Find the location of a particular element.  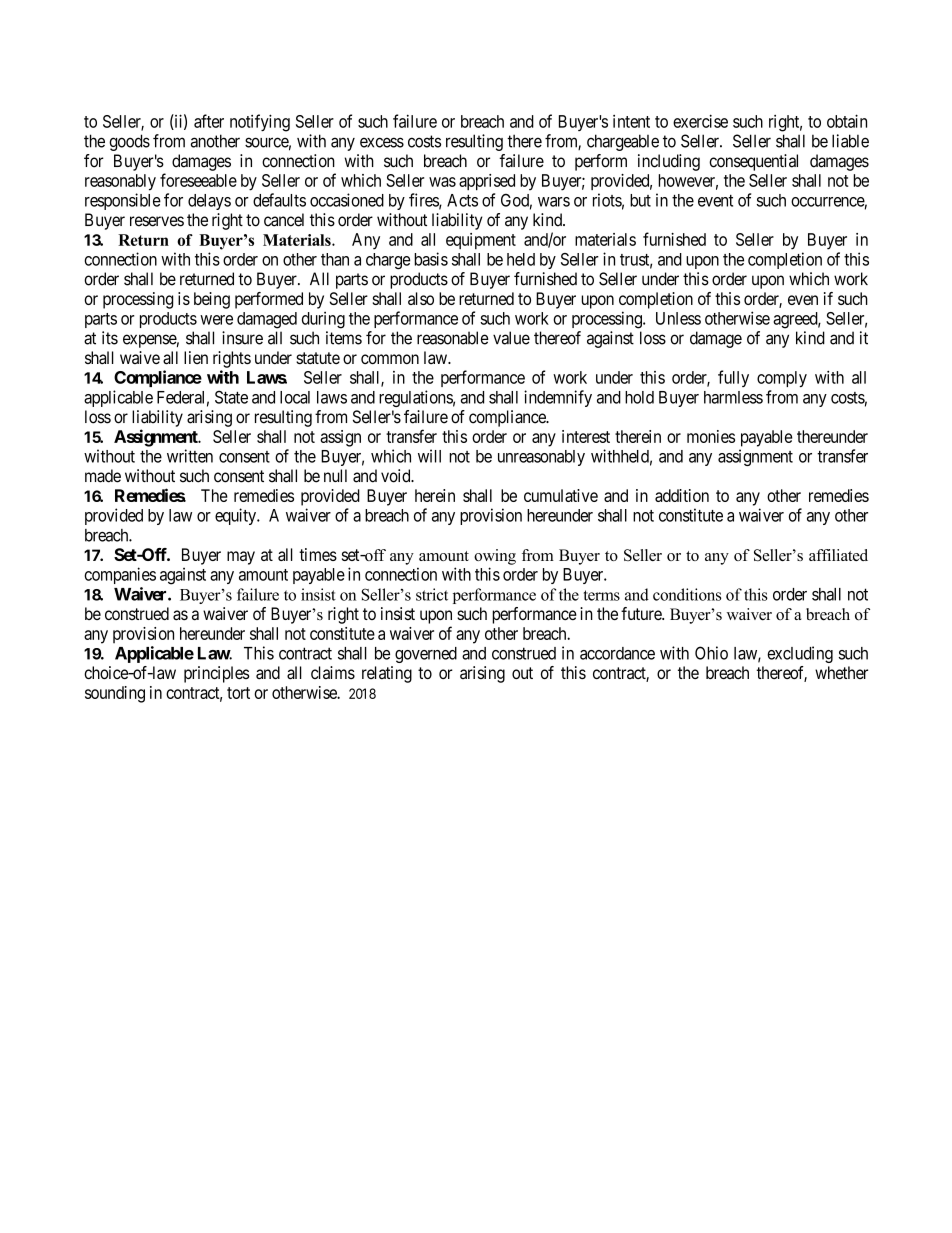

affiliated is located at coordinates (838, 555).
